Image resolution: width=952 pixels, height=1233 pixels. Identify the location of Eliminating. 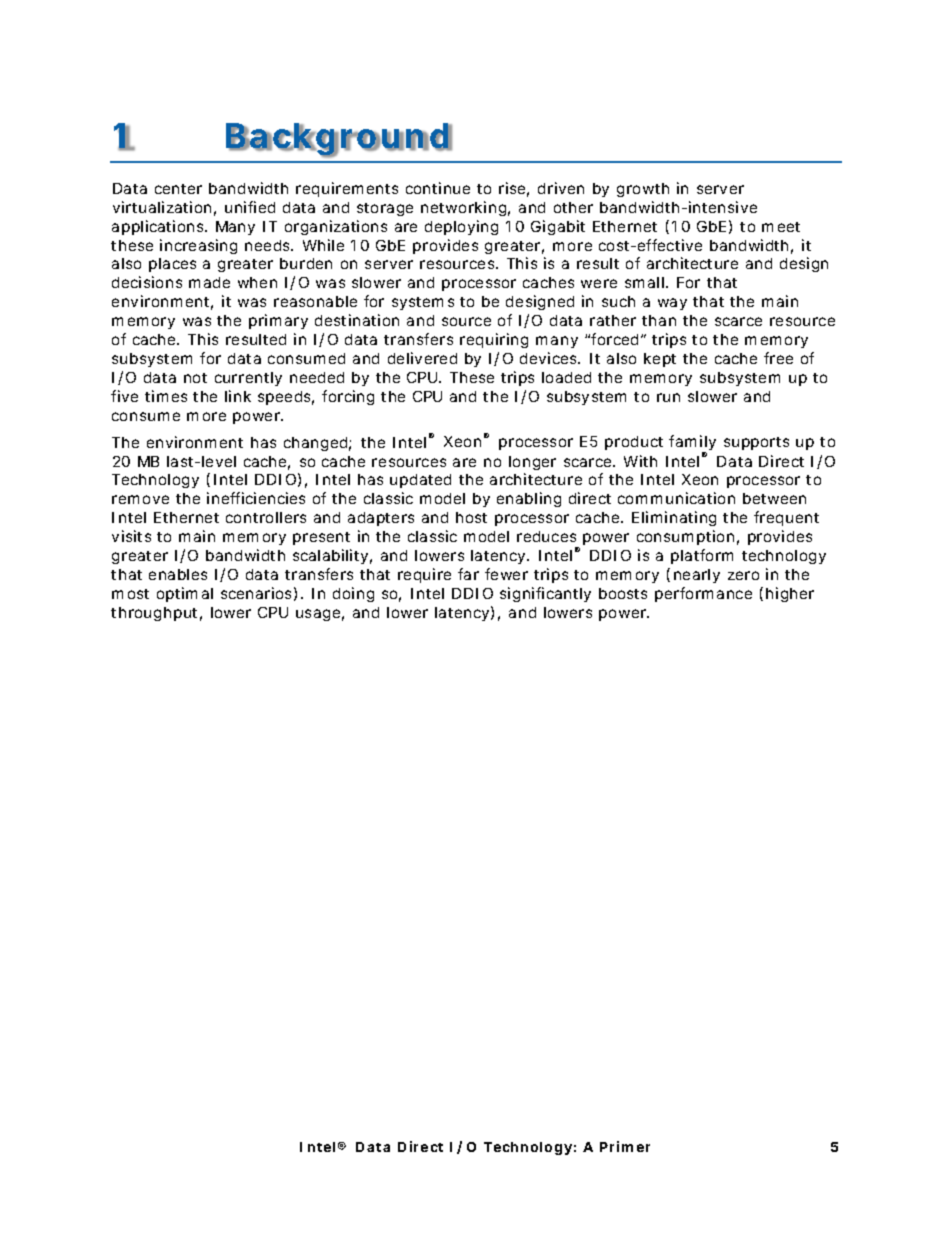
(674, 518).
